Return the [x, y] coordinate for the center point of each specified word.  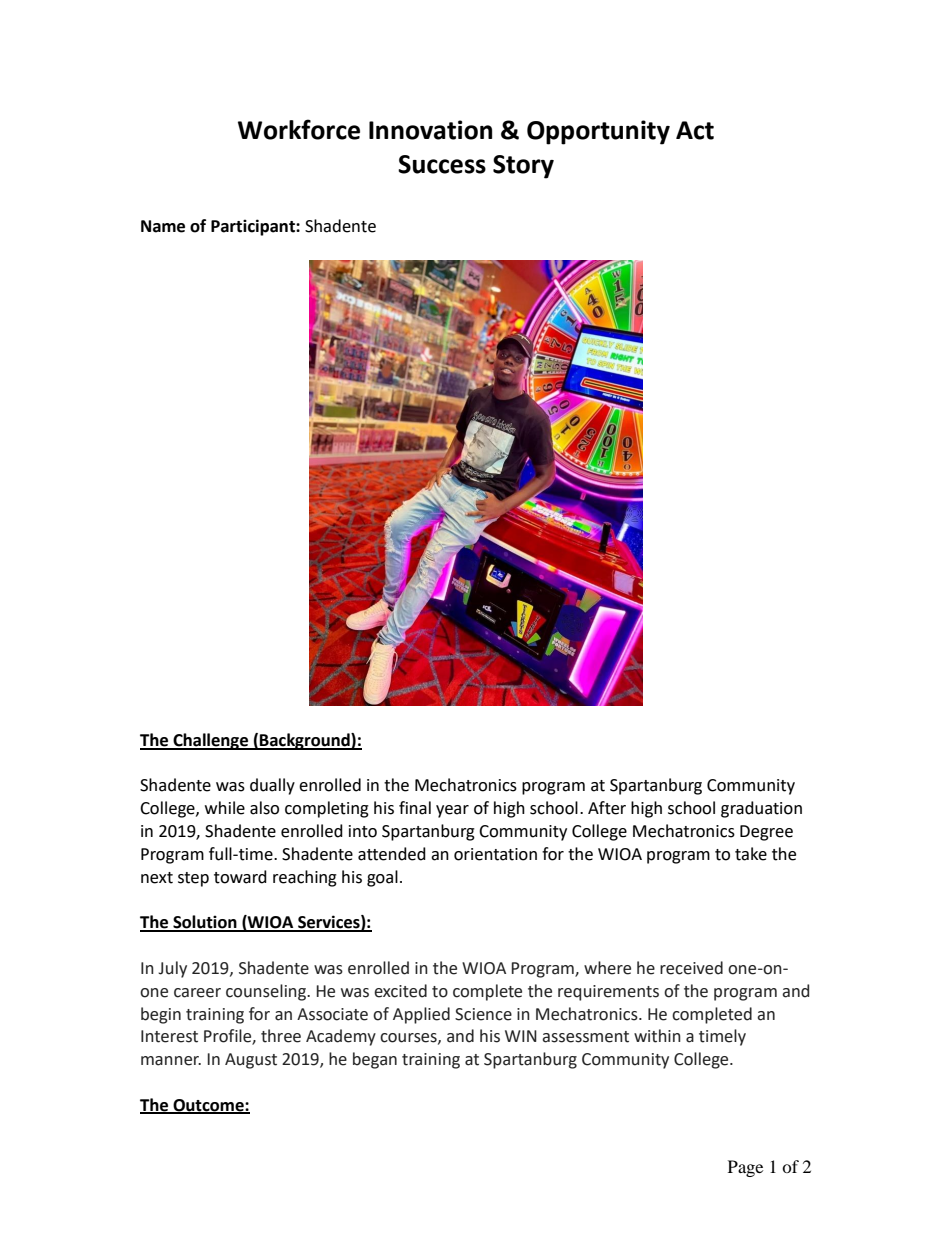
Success [442, 164]
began [375, 1060]
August [251, 1061]
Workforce [299, 129]
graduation [761, 809]
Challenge [211, 741]
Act [695, 130]
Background [305, 741]
